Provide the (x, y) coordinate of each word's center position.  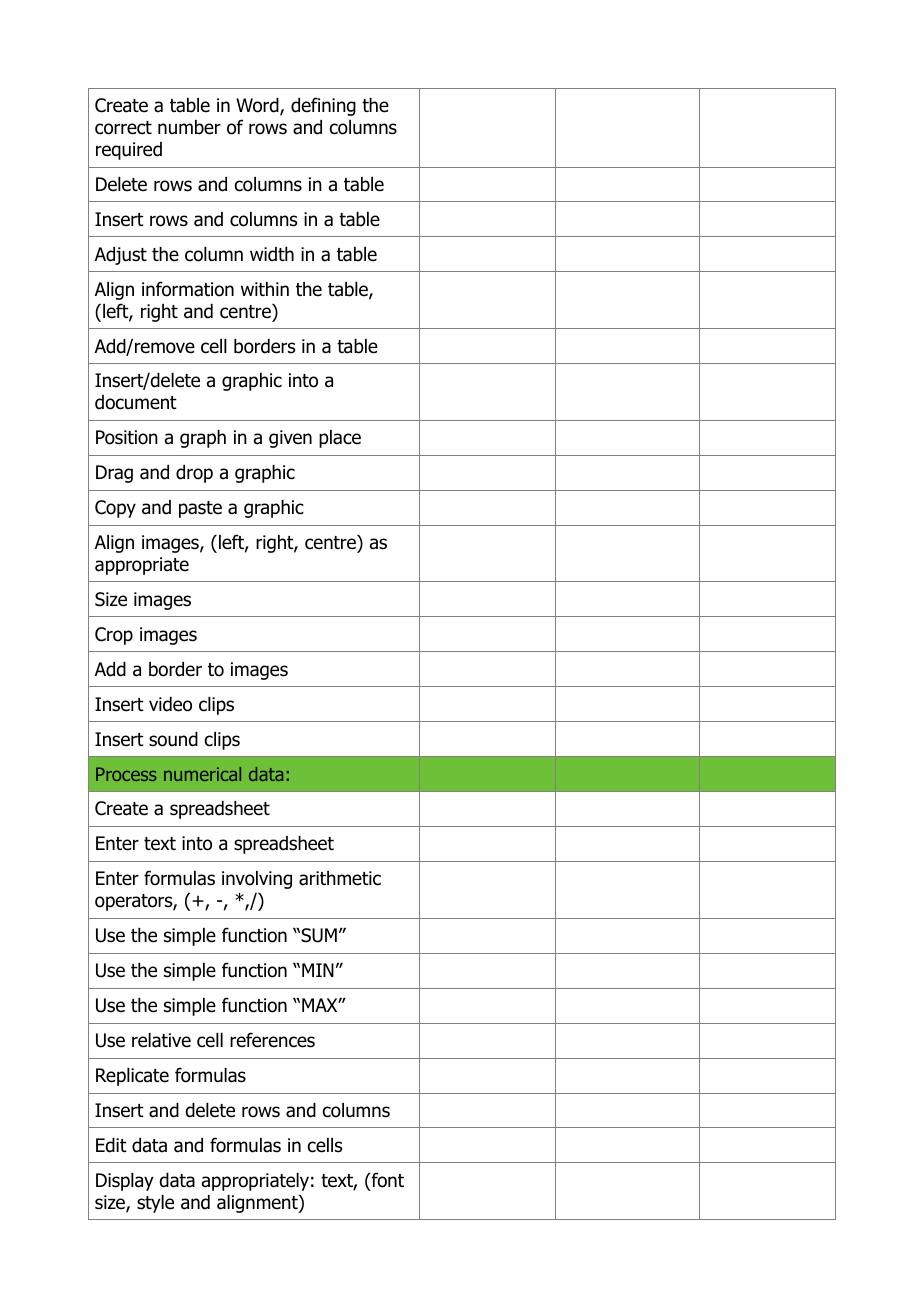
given (290, 439)
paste (200, 509)
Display (125, 1182)
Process (126, 774)
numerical (202, 774)
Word (258, 107)
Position (127, 437)
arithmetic (340, 878)
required (129, 151)
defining (323, 106)
